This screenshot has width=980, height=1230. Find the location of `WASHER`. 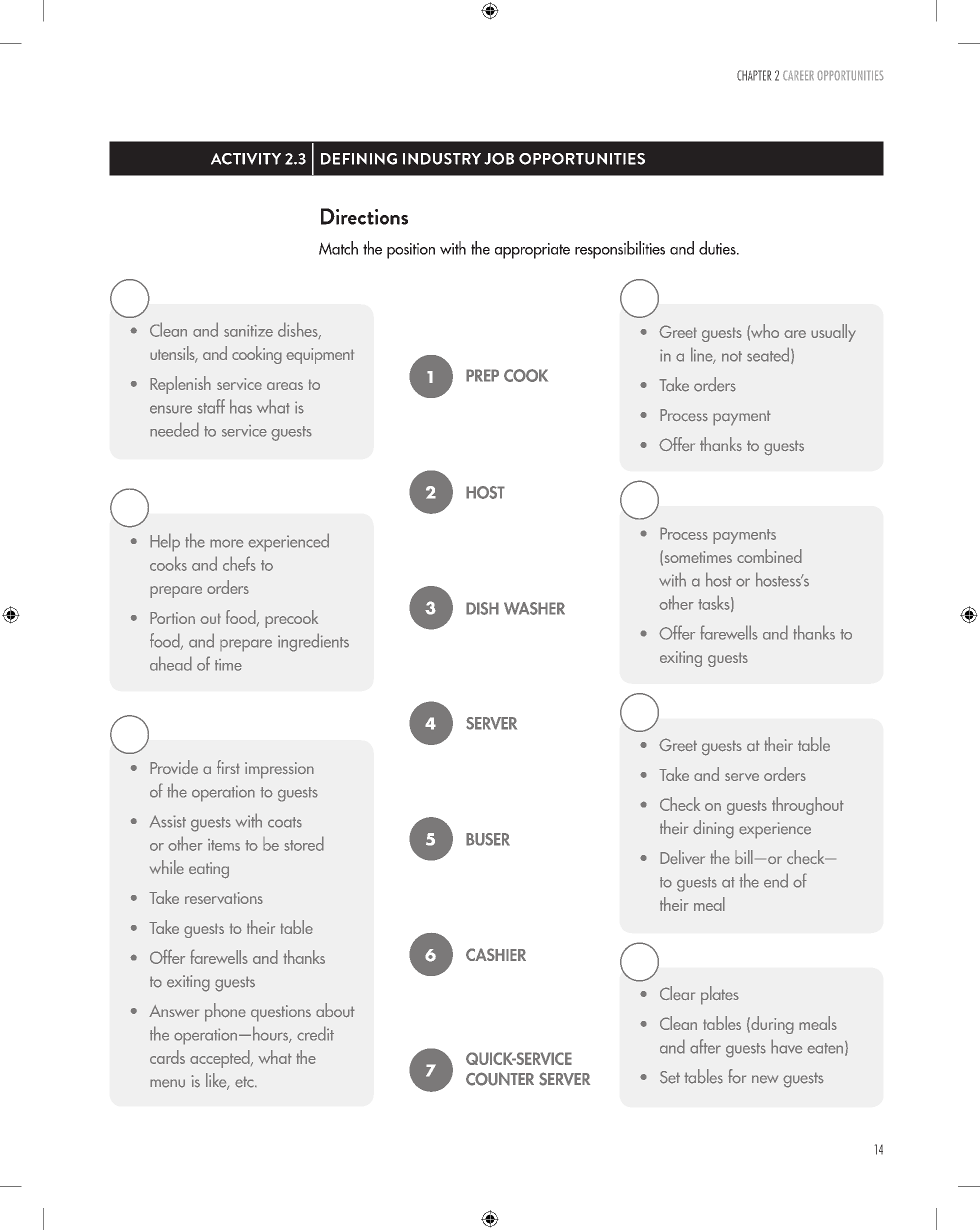

WASHER is located at coordinates (534, 608).
